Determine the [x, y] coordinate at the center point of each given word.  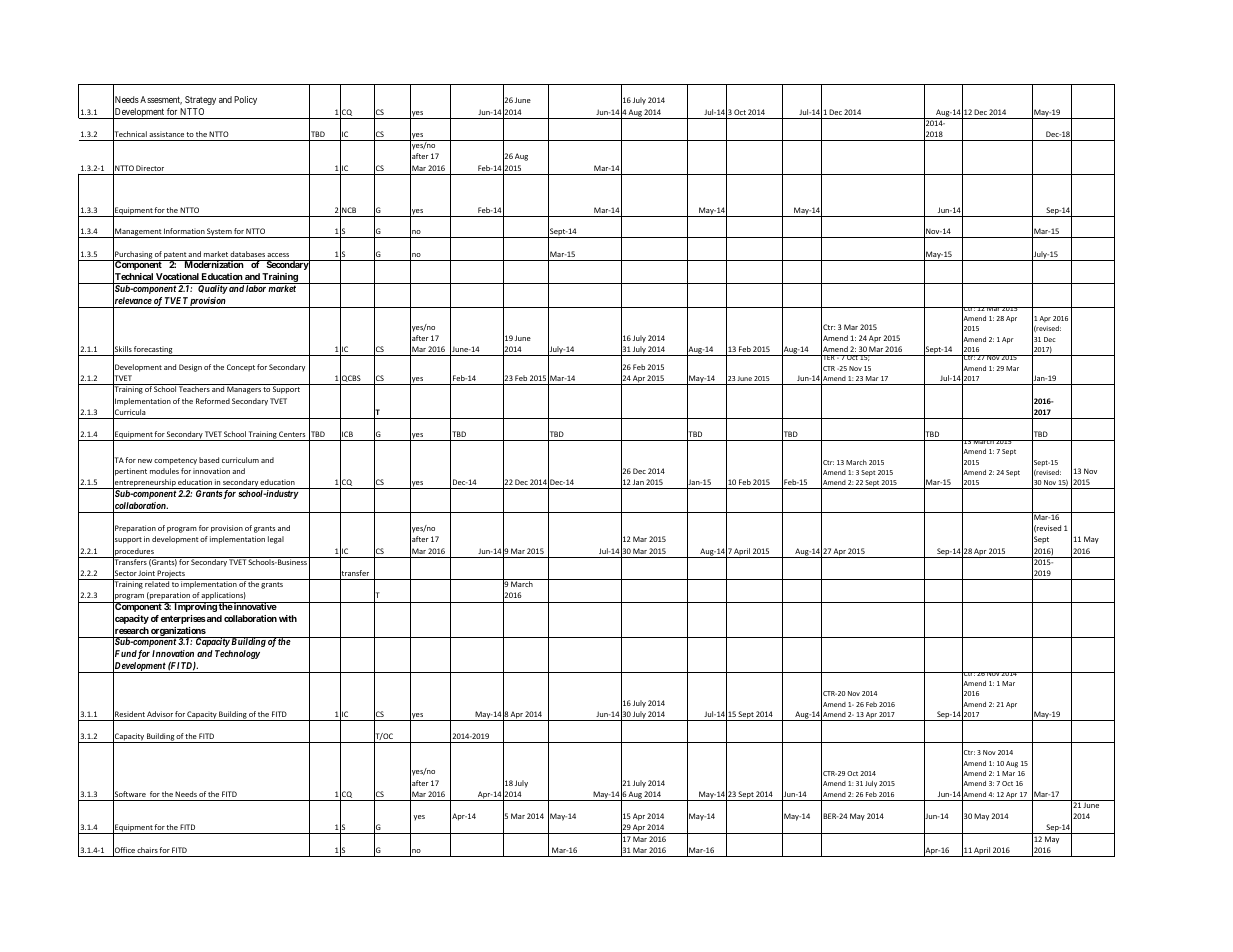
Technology [237, 654]
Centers [292, 434]
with [288, 618]
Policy [245, 100]
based [209, 460]
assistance [166, 134]
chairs [147, 850]
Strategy [200, 100]
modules [164, 471]
